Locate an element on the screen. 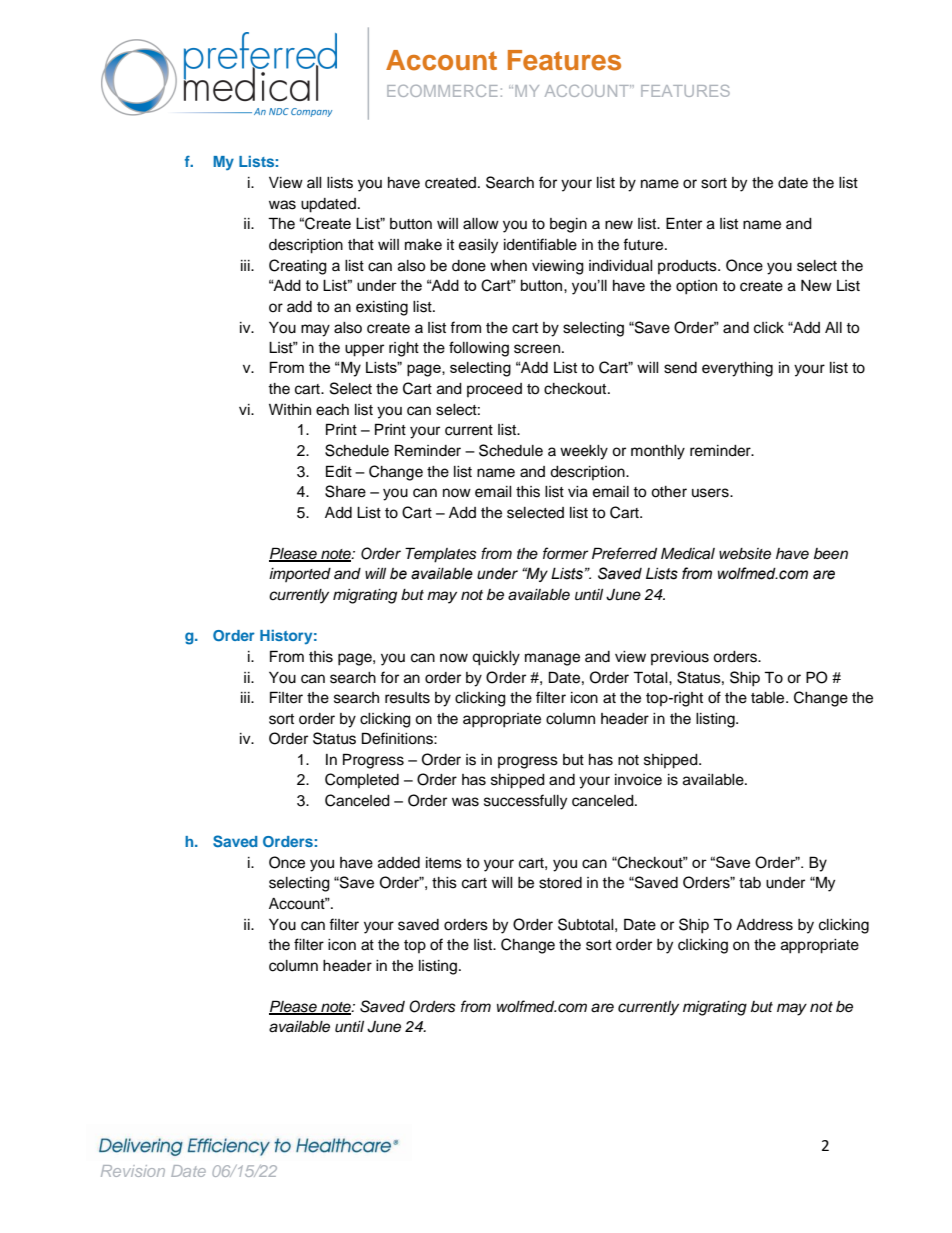  Completed is located at coordinates (362, 780).
